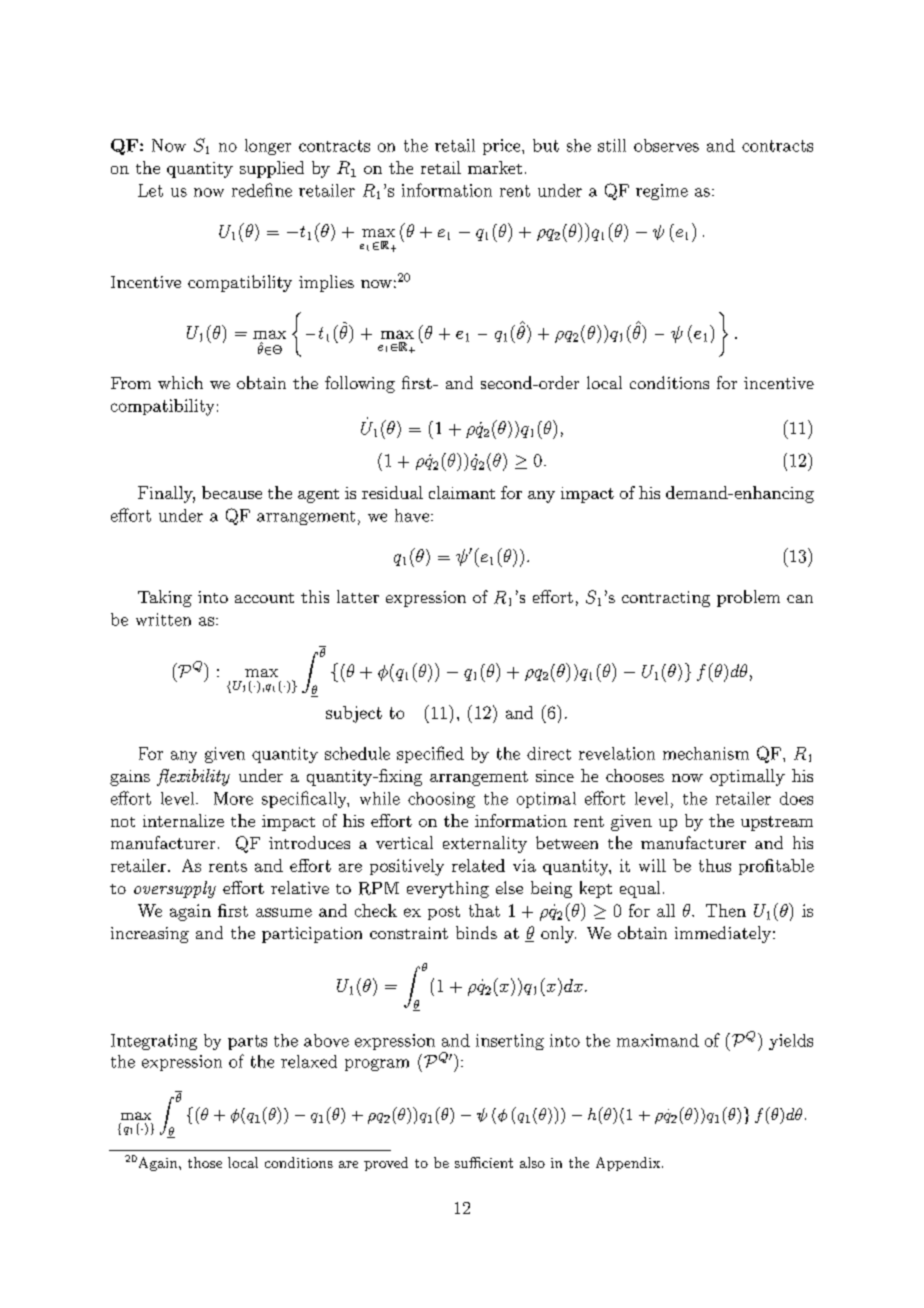 The image size is (924, 1308). I want to click on Let, so click(150, 190).
